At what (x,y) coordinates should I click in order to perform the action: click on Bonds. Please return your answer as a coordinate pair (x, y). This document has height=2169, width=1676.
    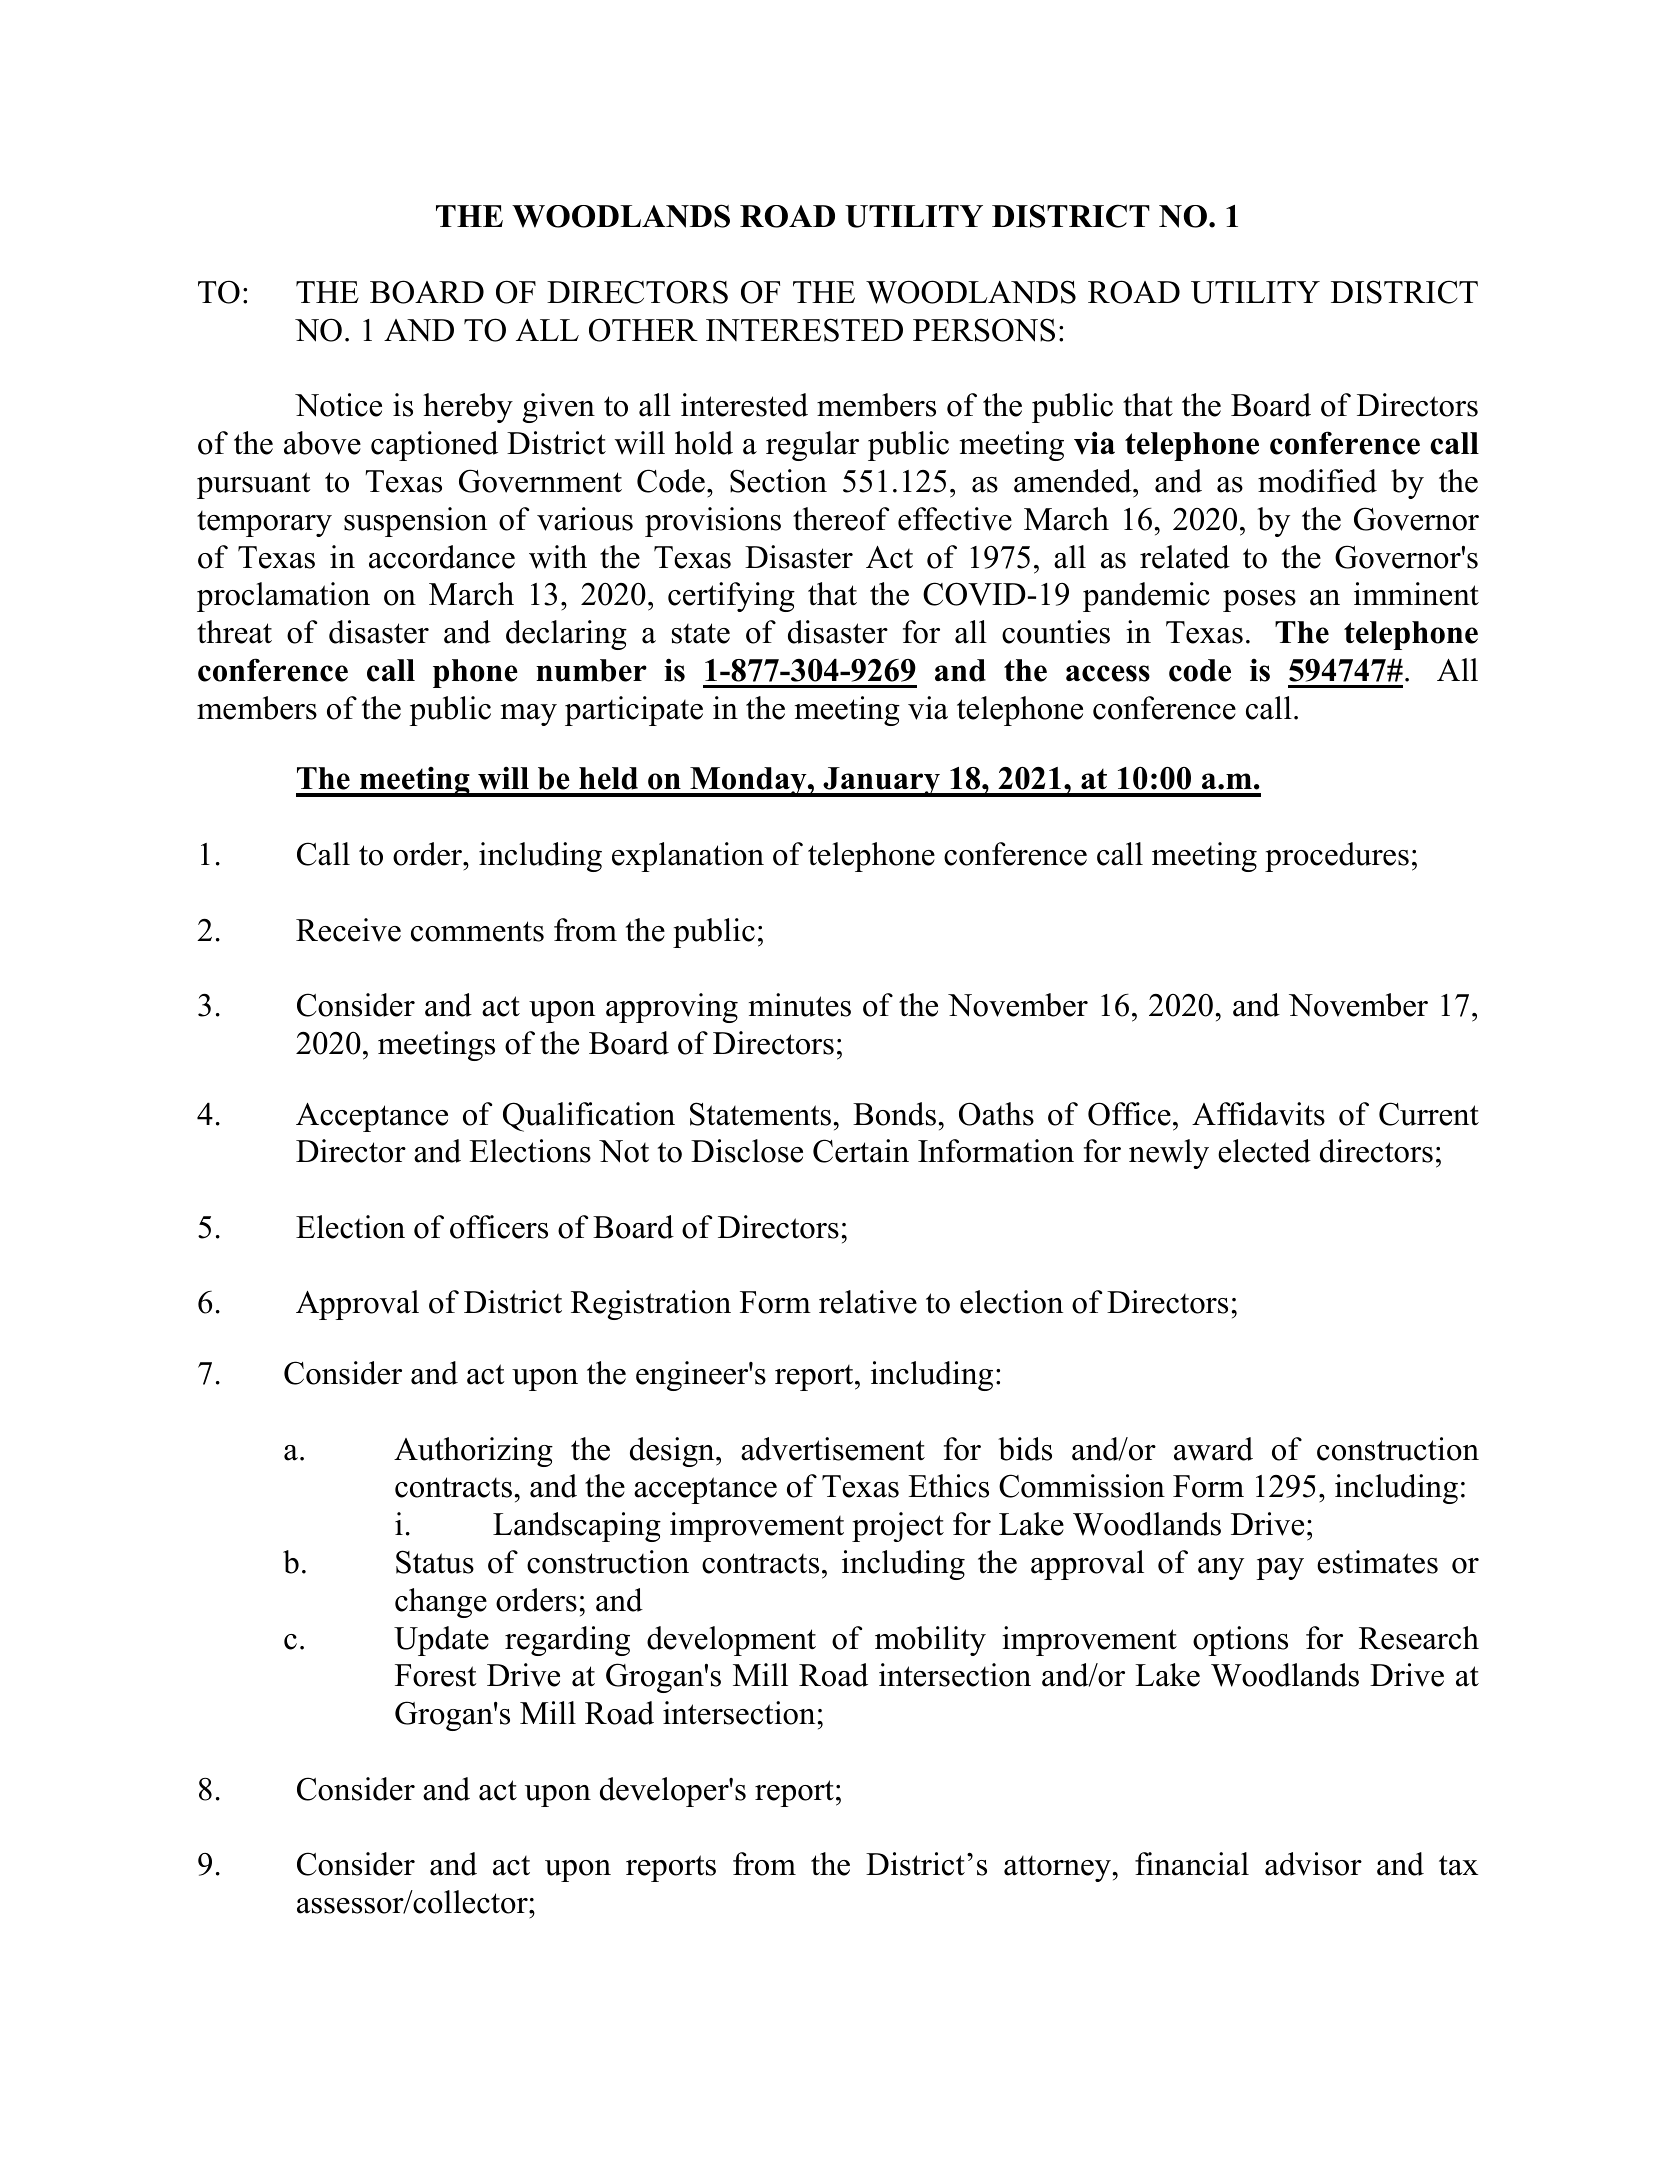
    Looking at the image, I should click on (894, 1114).
